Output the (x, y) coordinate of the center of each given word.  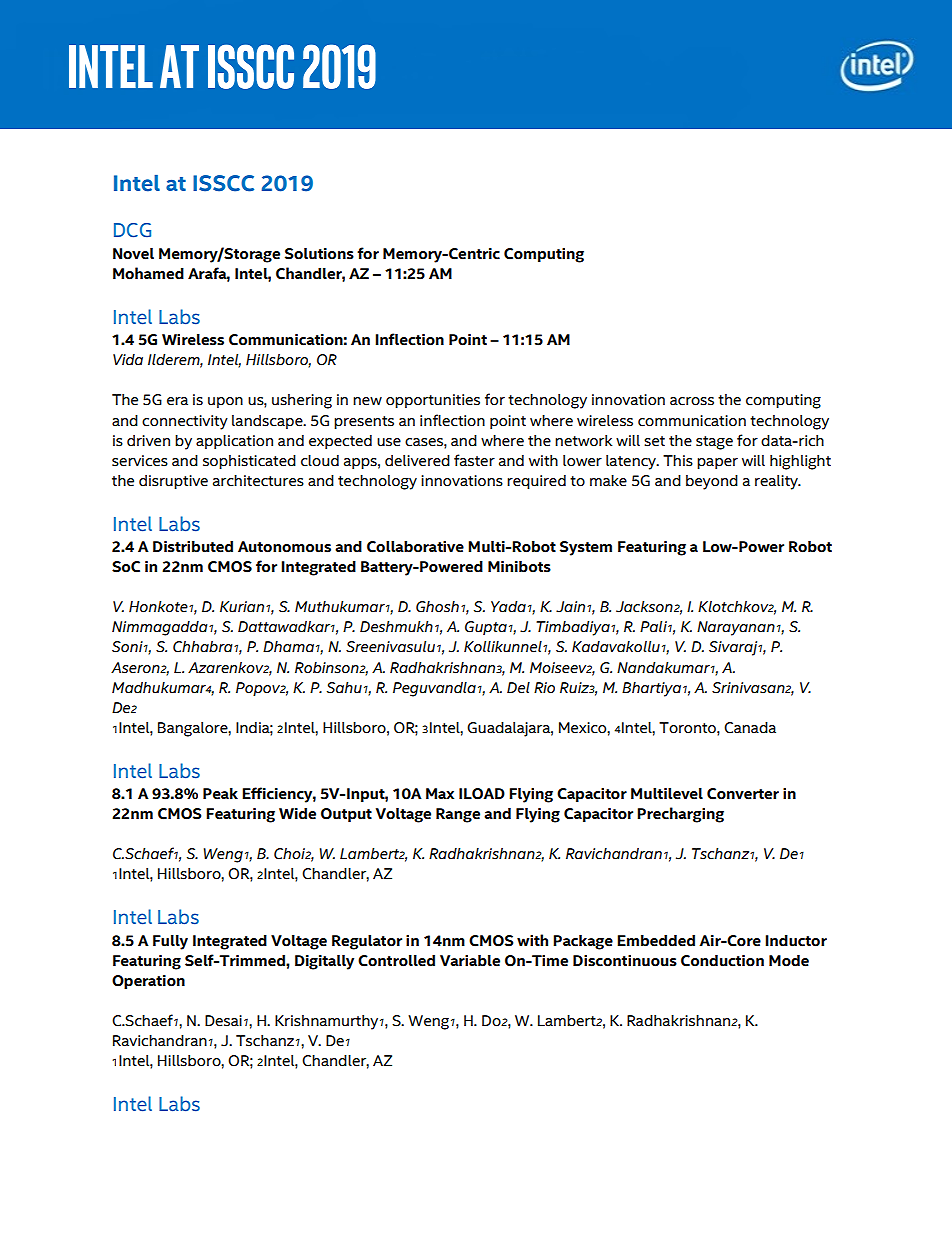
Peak (220, 794)
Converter (743, 794)
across (692, 401)
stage (714, 443)
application (234, 442)
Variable (470, 961)
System (586, 548)
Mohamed (148, 273)
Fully (170, 942)
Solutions (319, 254)
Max (440, 793)
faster (474, 460)
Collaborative (415, 547)
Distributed (193, 547)
